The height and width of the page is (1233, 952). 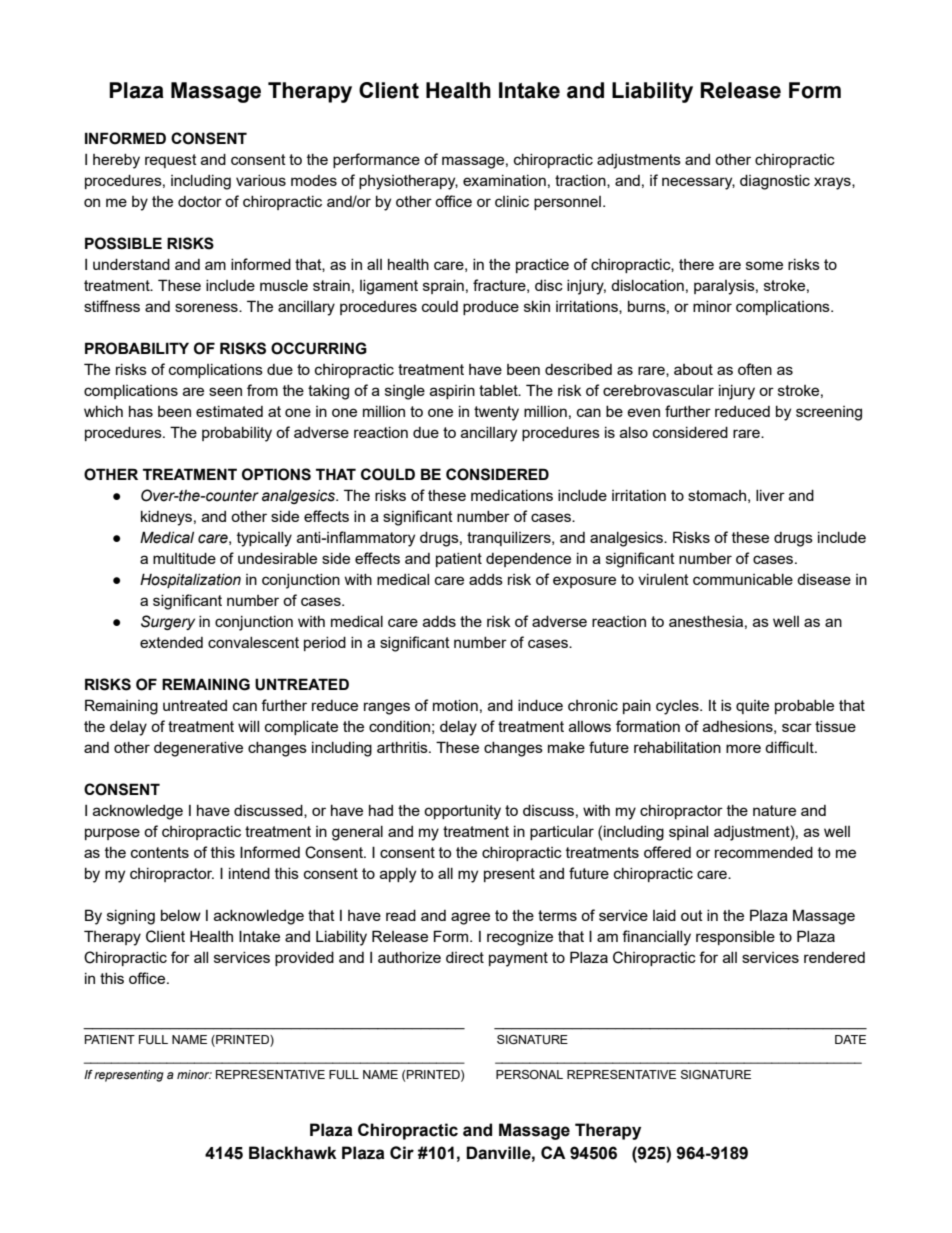 What do you see at coordinates (455, 705) in the page?
I see `motion` at bounding box center [455, 705].
